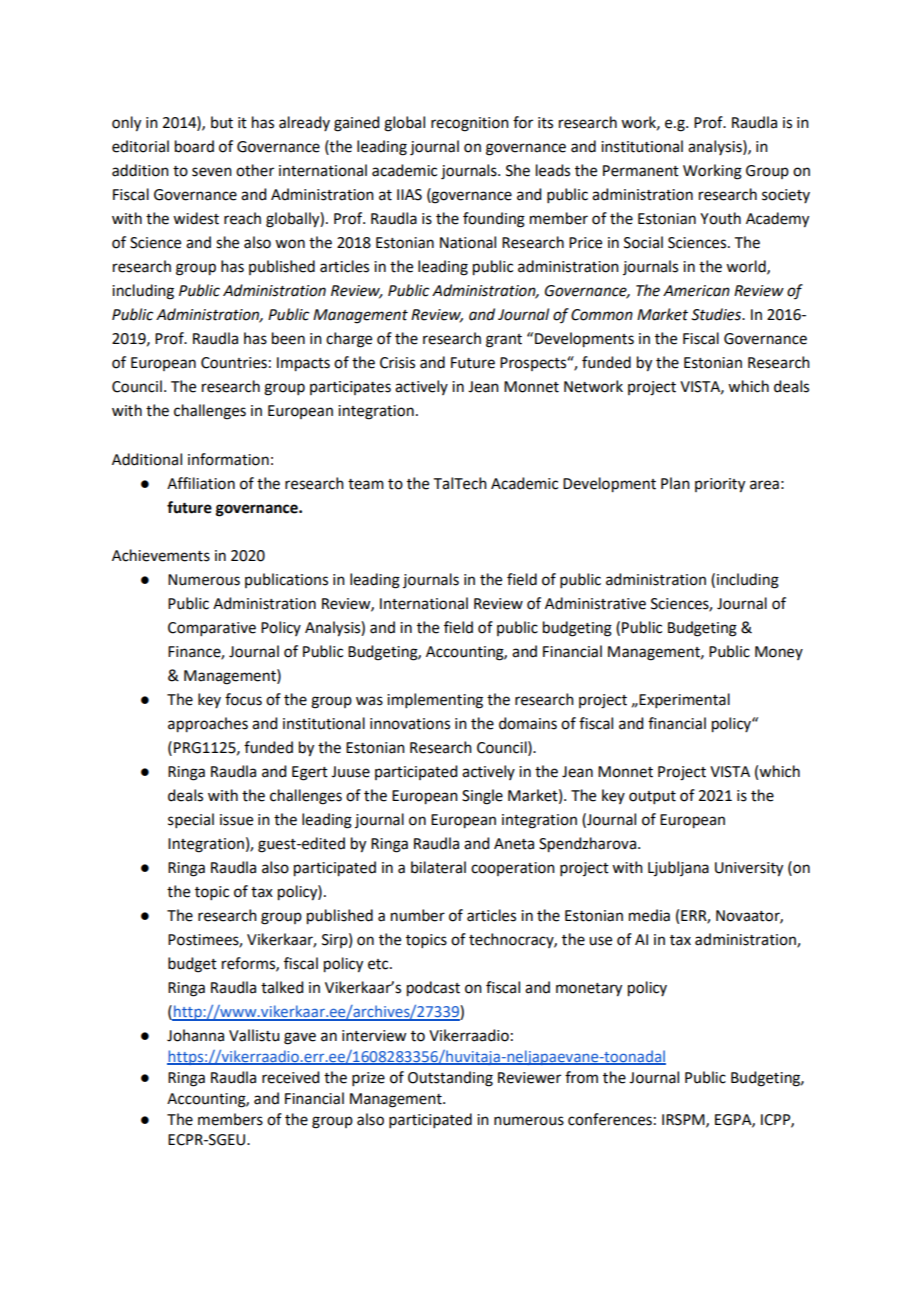 This screenshot has height=1308, width=924. I want to click on implementing, so click(435, 701).
